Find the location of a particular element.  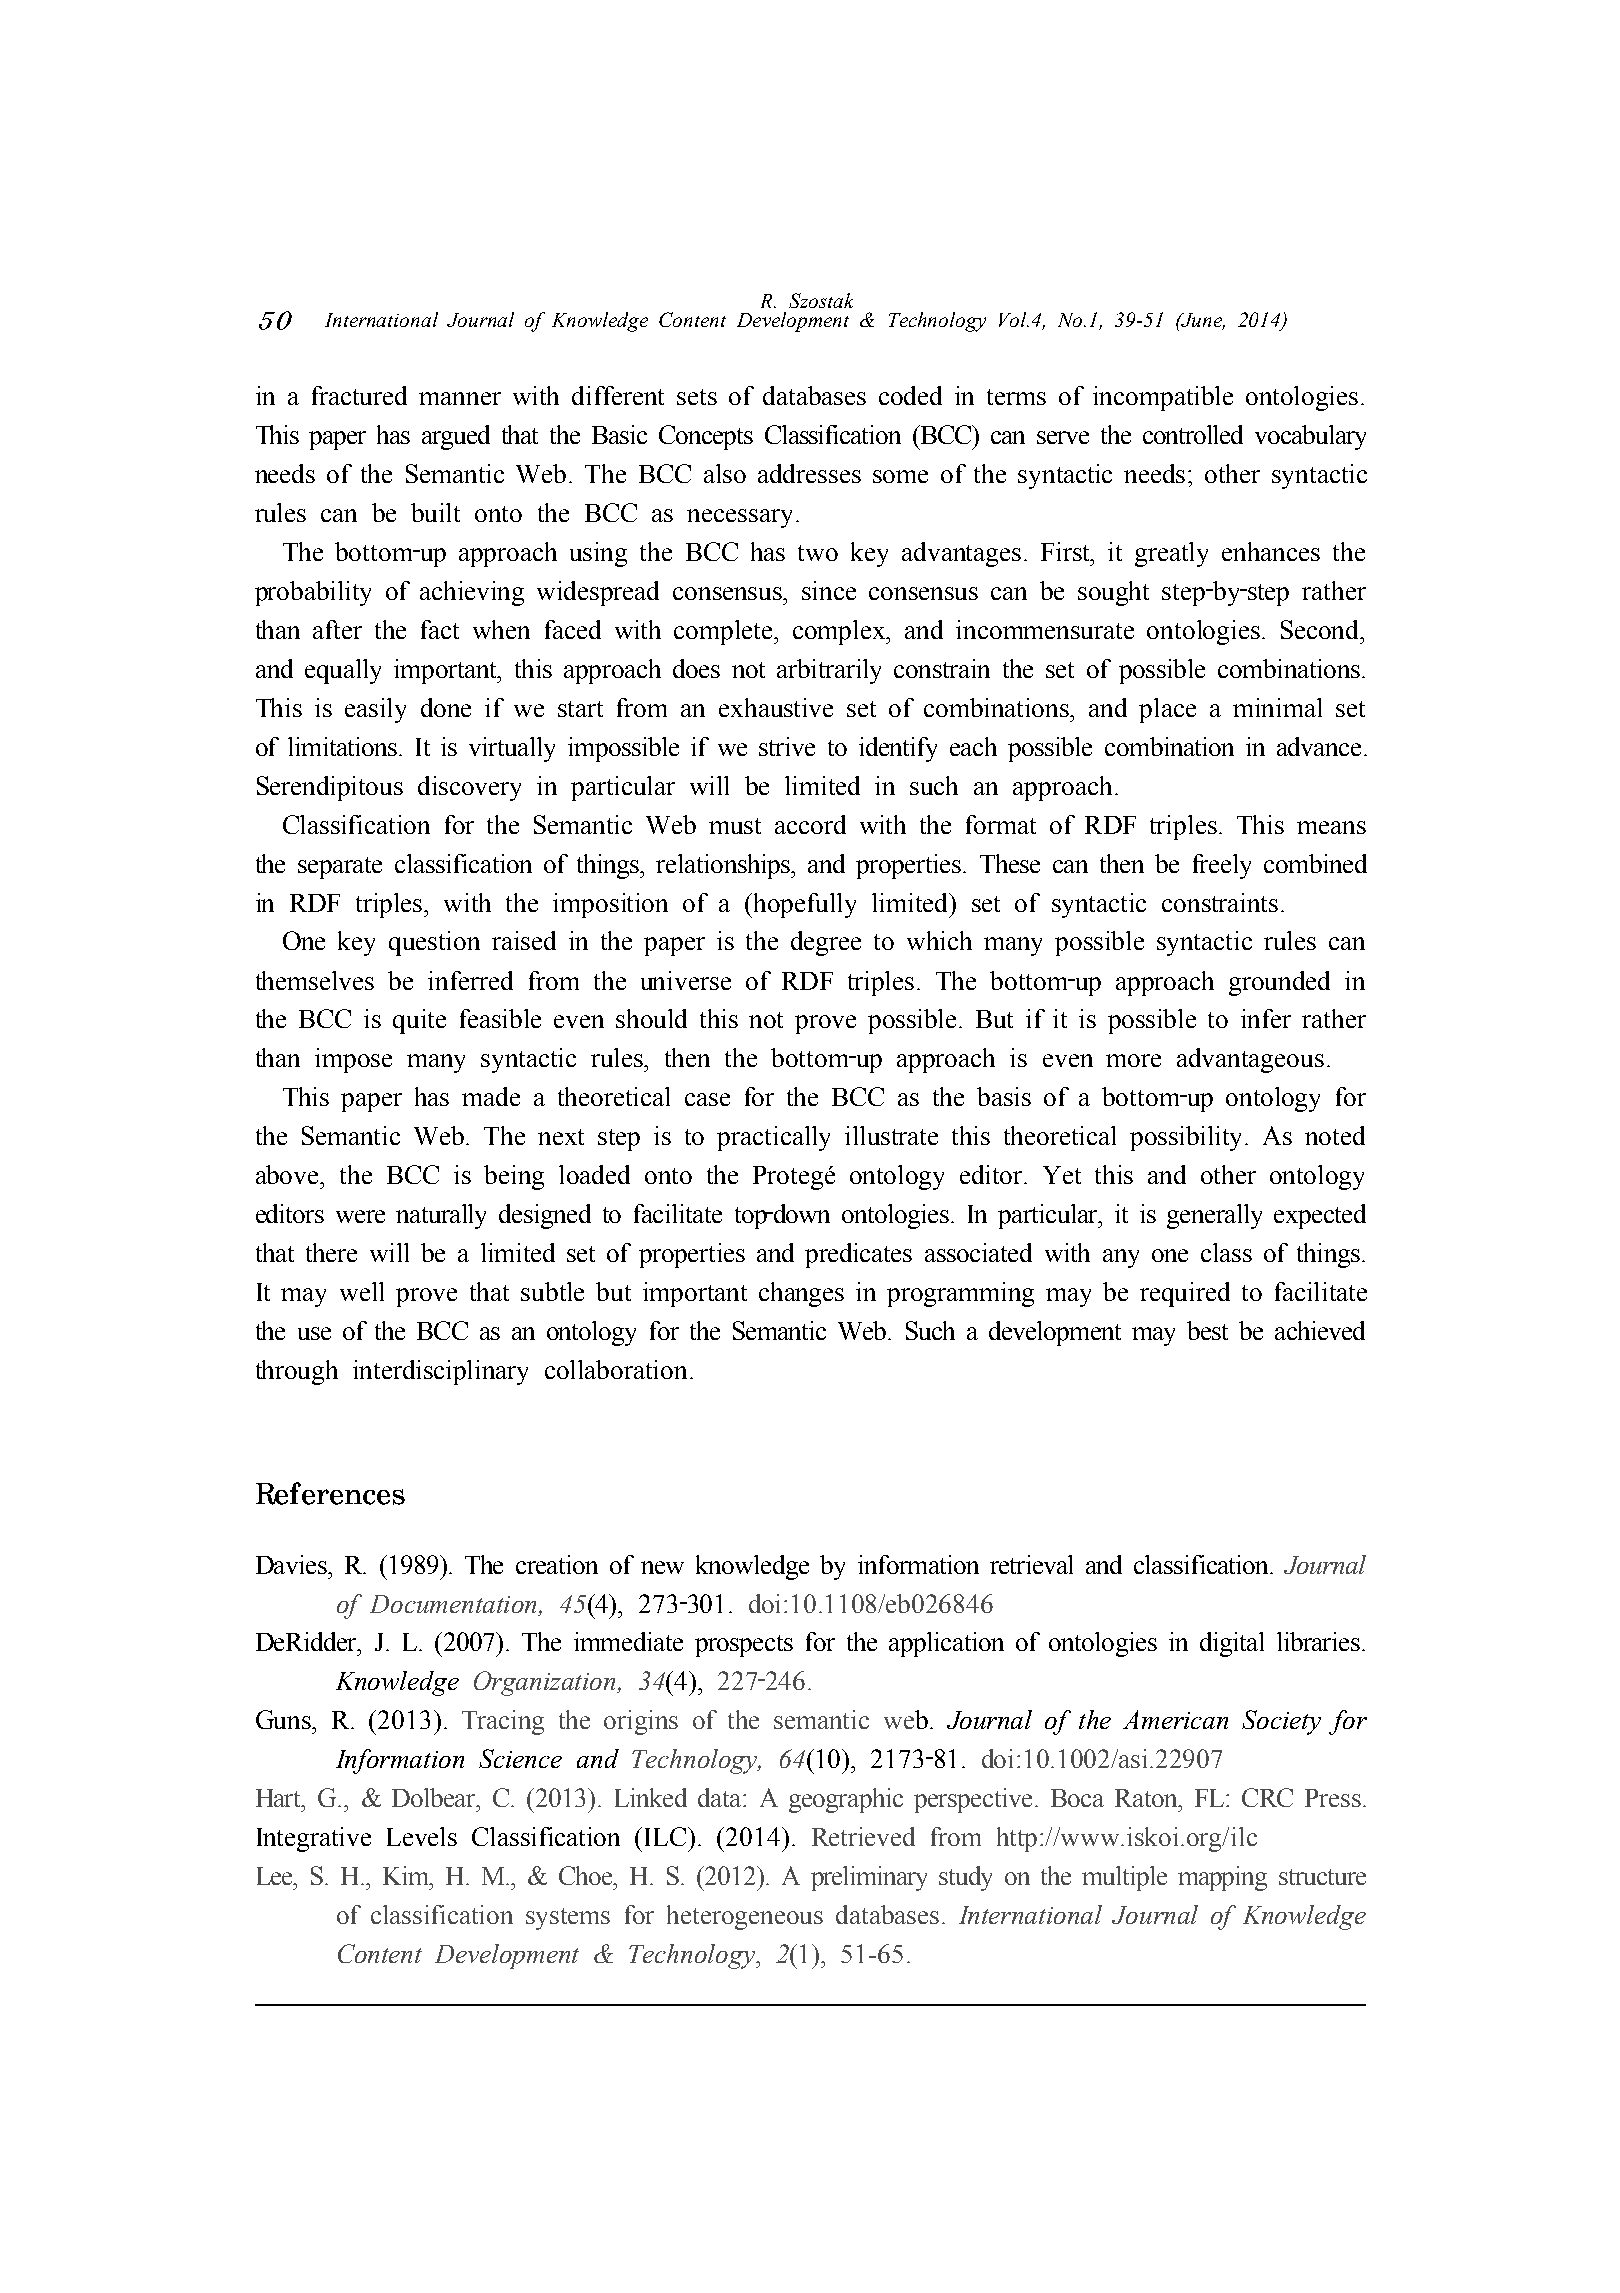

controlled is located at coordinates (1193, 434).
